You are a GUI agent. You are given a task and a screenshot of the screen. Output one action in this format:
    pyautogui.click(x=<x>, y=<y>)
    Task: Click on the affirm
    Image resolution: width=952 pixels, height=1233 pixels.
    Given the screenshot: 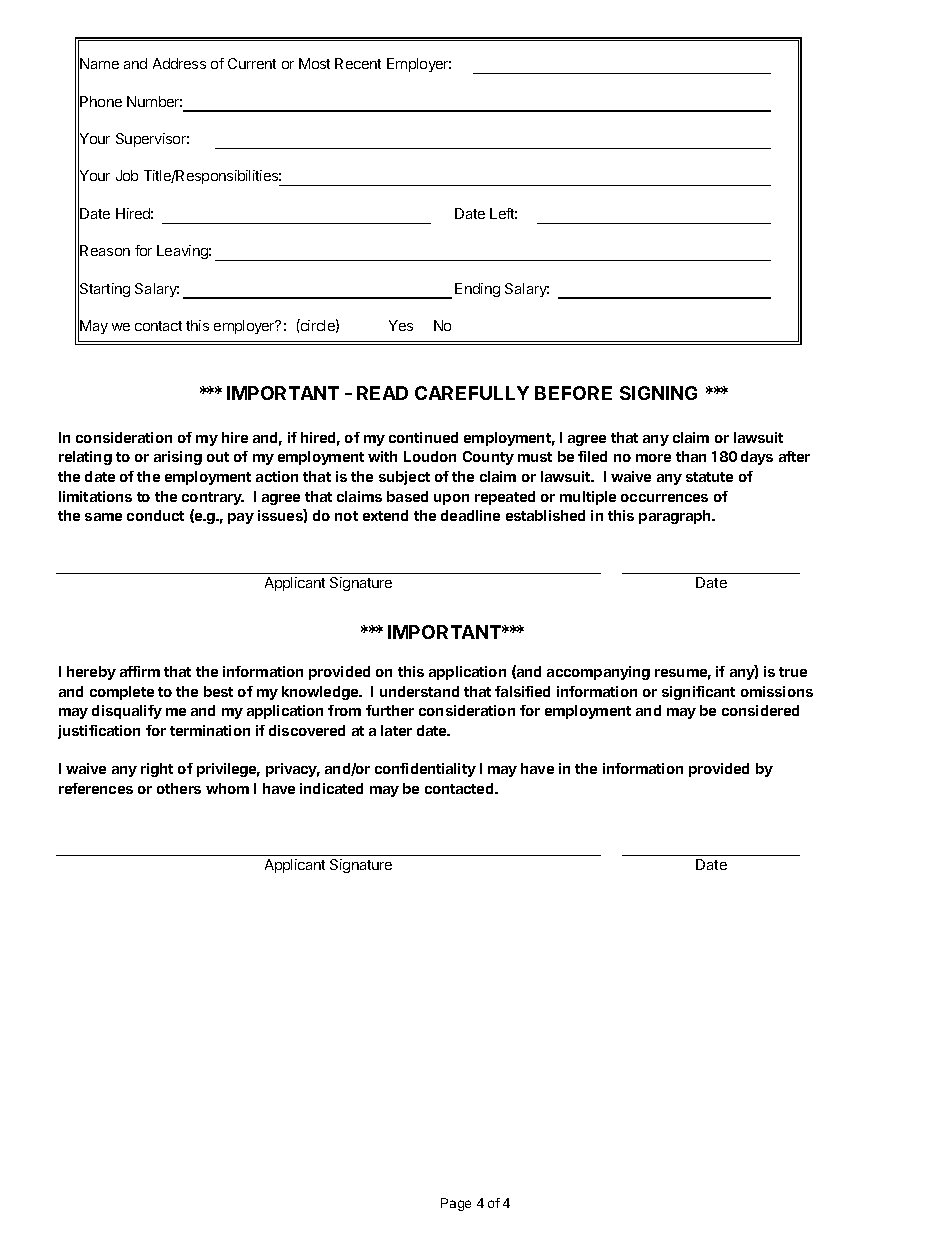 What is the action you would take?
    pyautogui.click(x=140, y=671)
